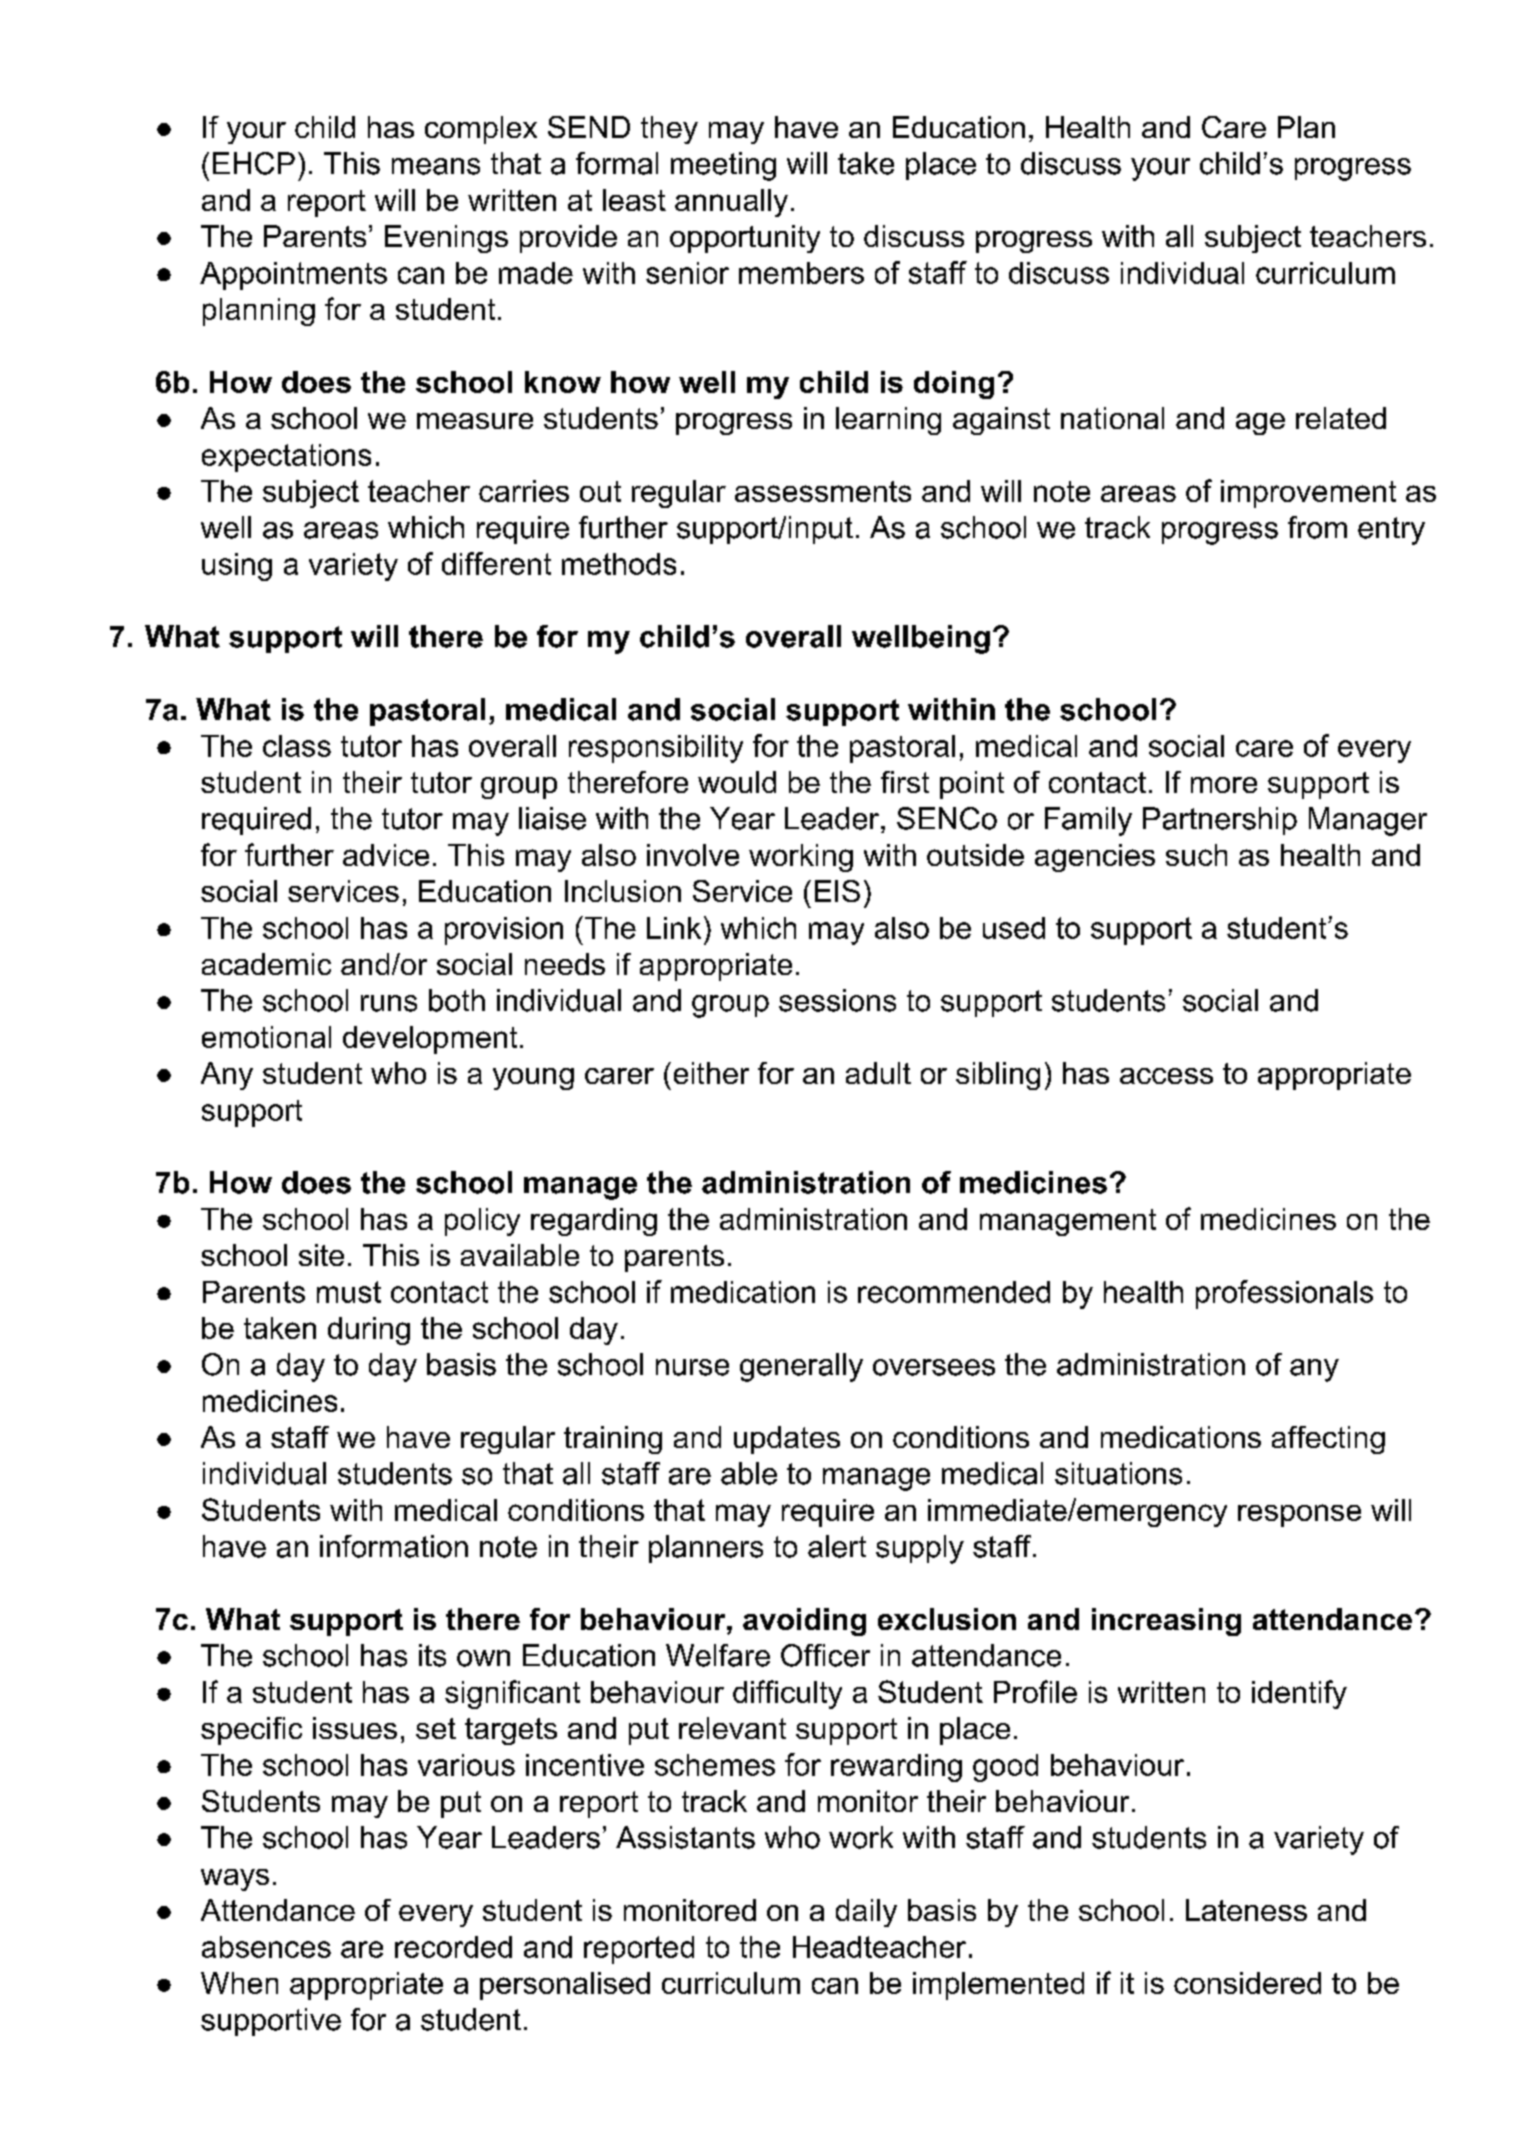 This page has width=1521, height=2151. I want to click on annually, so click(731, 203).
